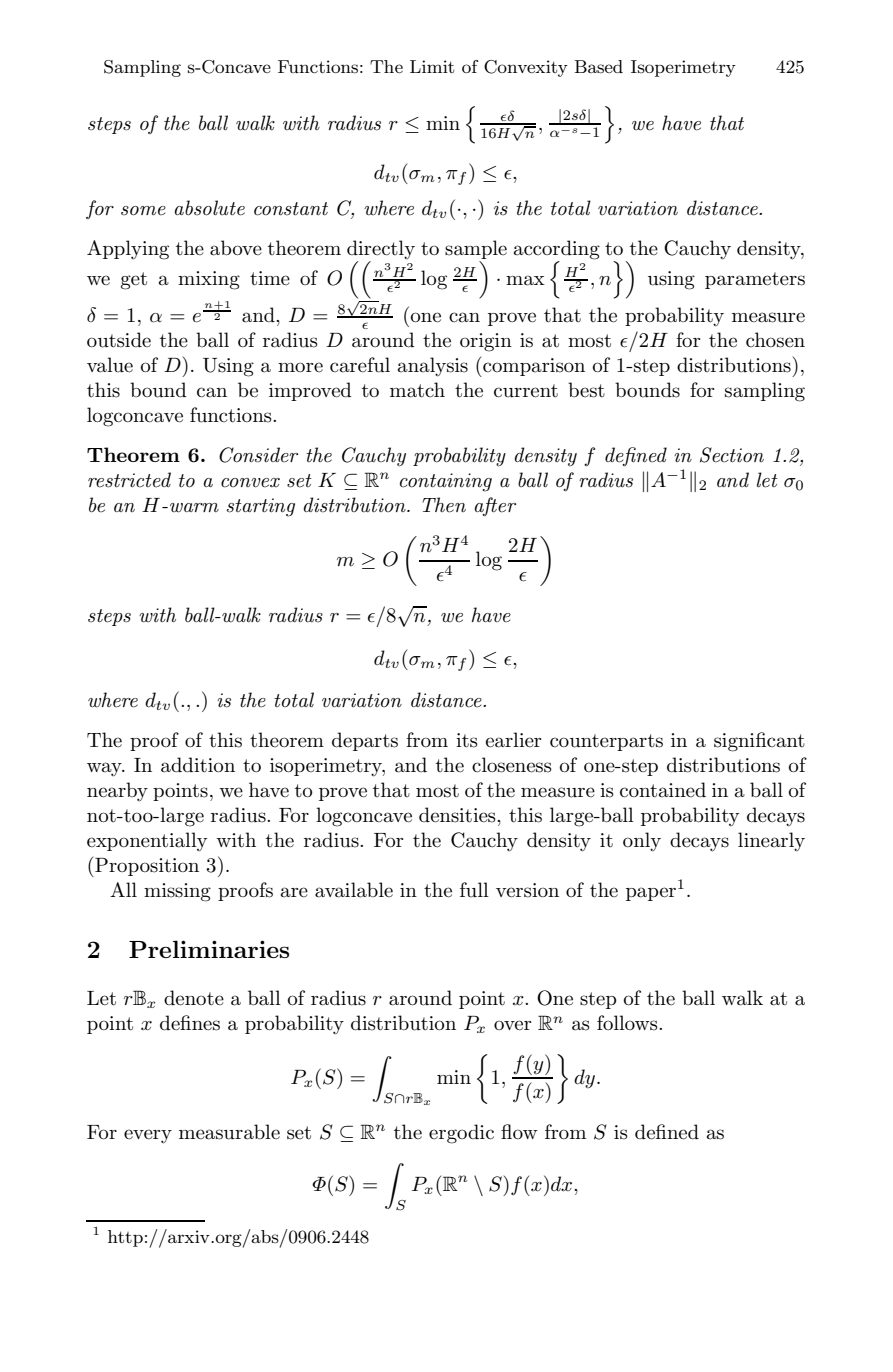 Image resolution: width=893 pixels, height=1372 pixels. What do you see at coordinates (148, 1136) in the screenshot?
I see `every` at bounding box center [148, 1136].
